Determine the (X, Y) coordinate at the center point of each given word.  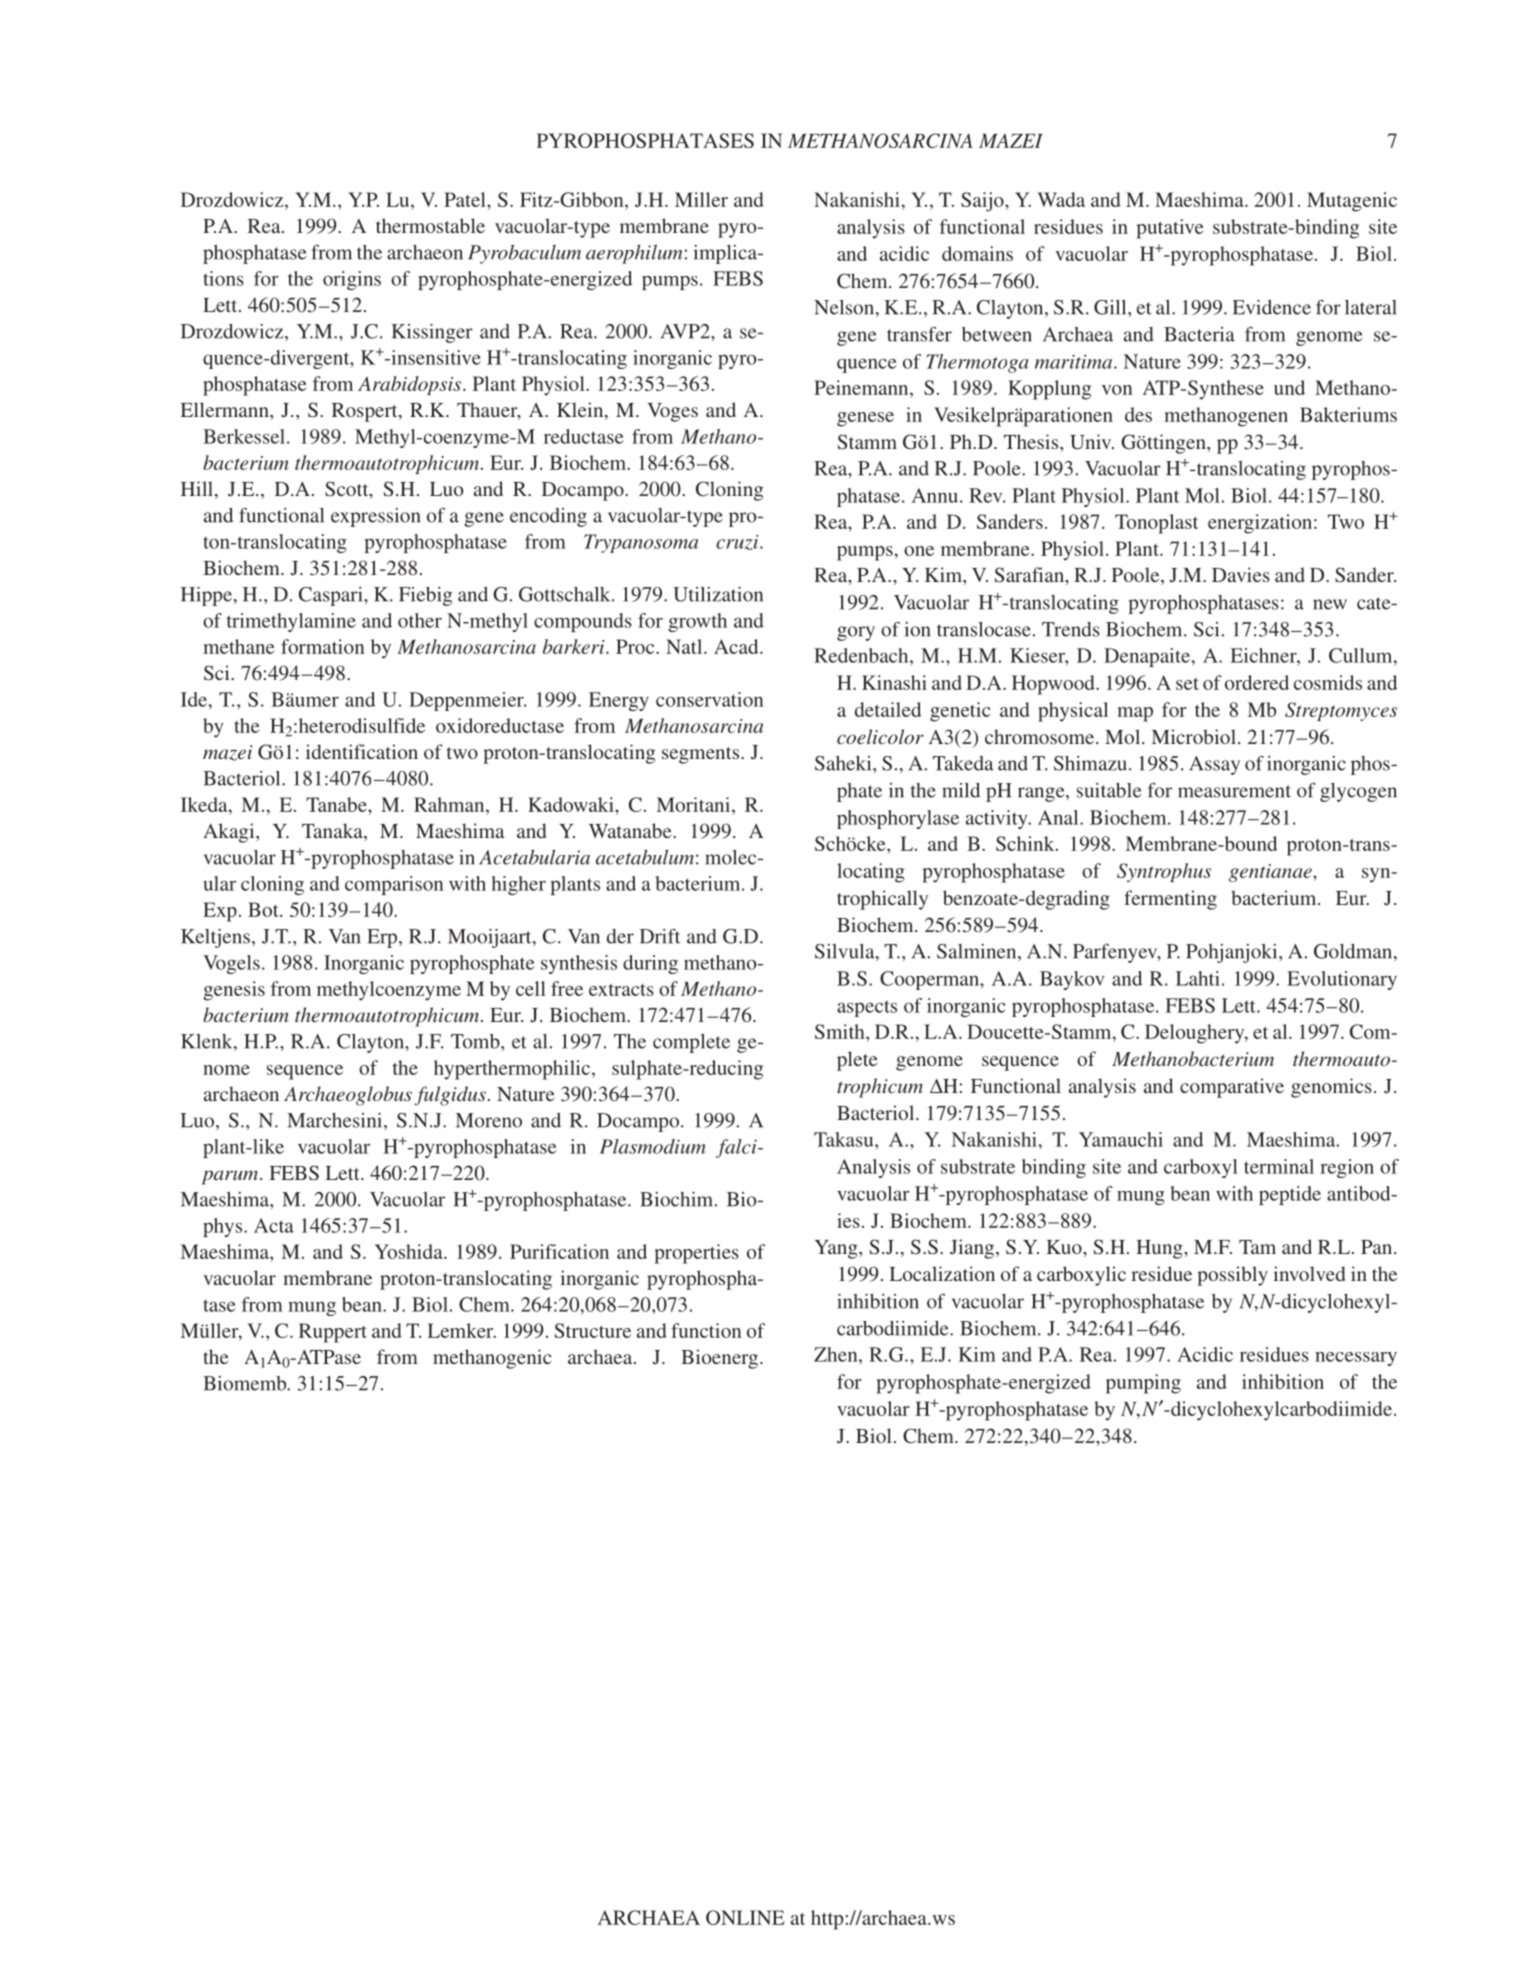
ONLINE (745, 1917)
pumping (1143, 1384)
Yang (837, 1249)
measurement (1234, 791)
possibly (1232, 1276)
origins (352, 280)
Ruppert (333, 1333)
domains (977, 253)
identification (362, 751)
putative (1170, 229)
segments (702, 755)
